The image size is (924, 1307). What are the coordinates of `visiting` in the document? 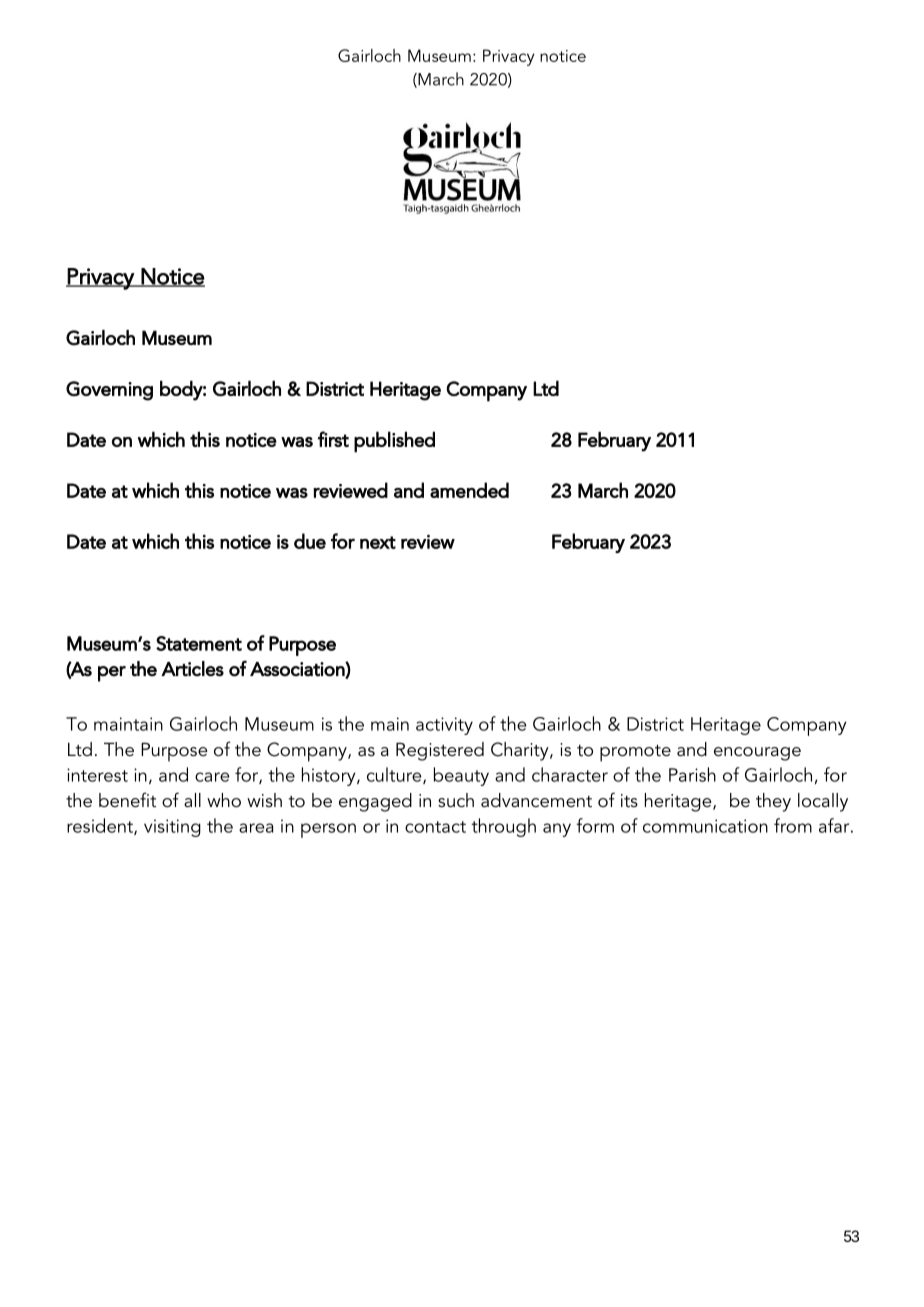 It's located at (172, 828).
